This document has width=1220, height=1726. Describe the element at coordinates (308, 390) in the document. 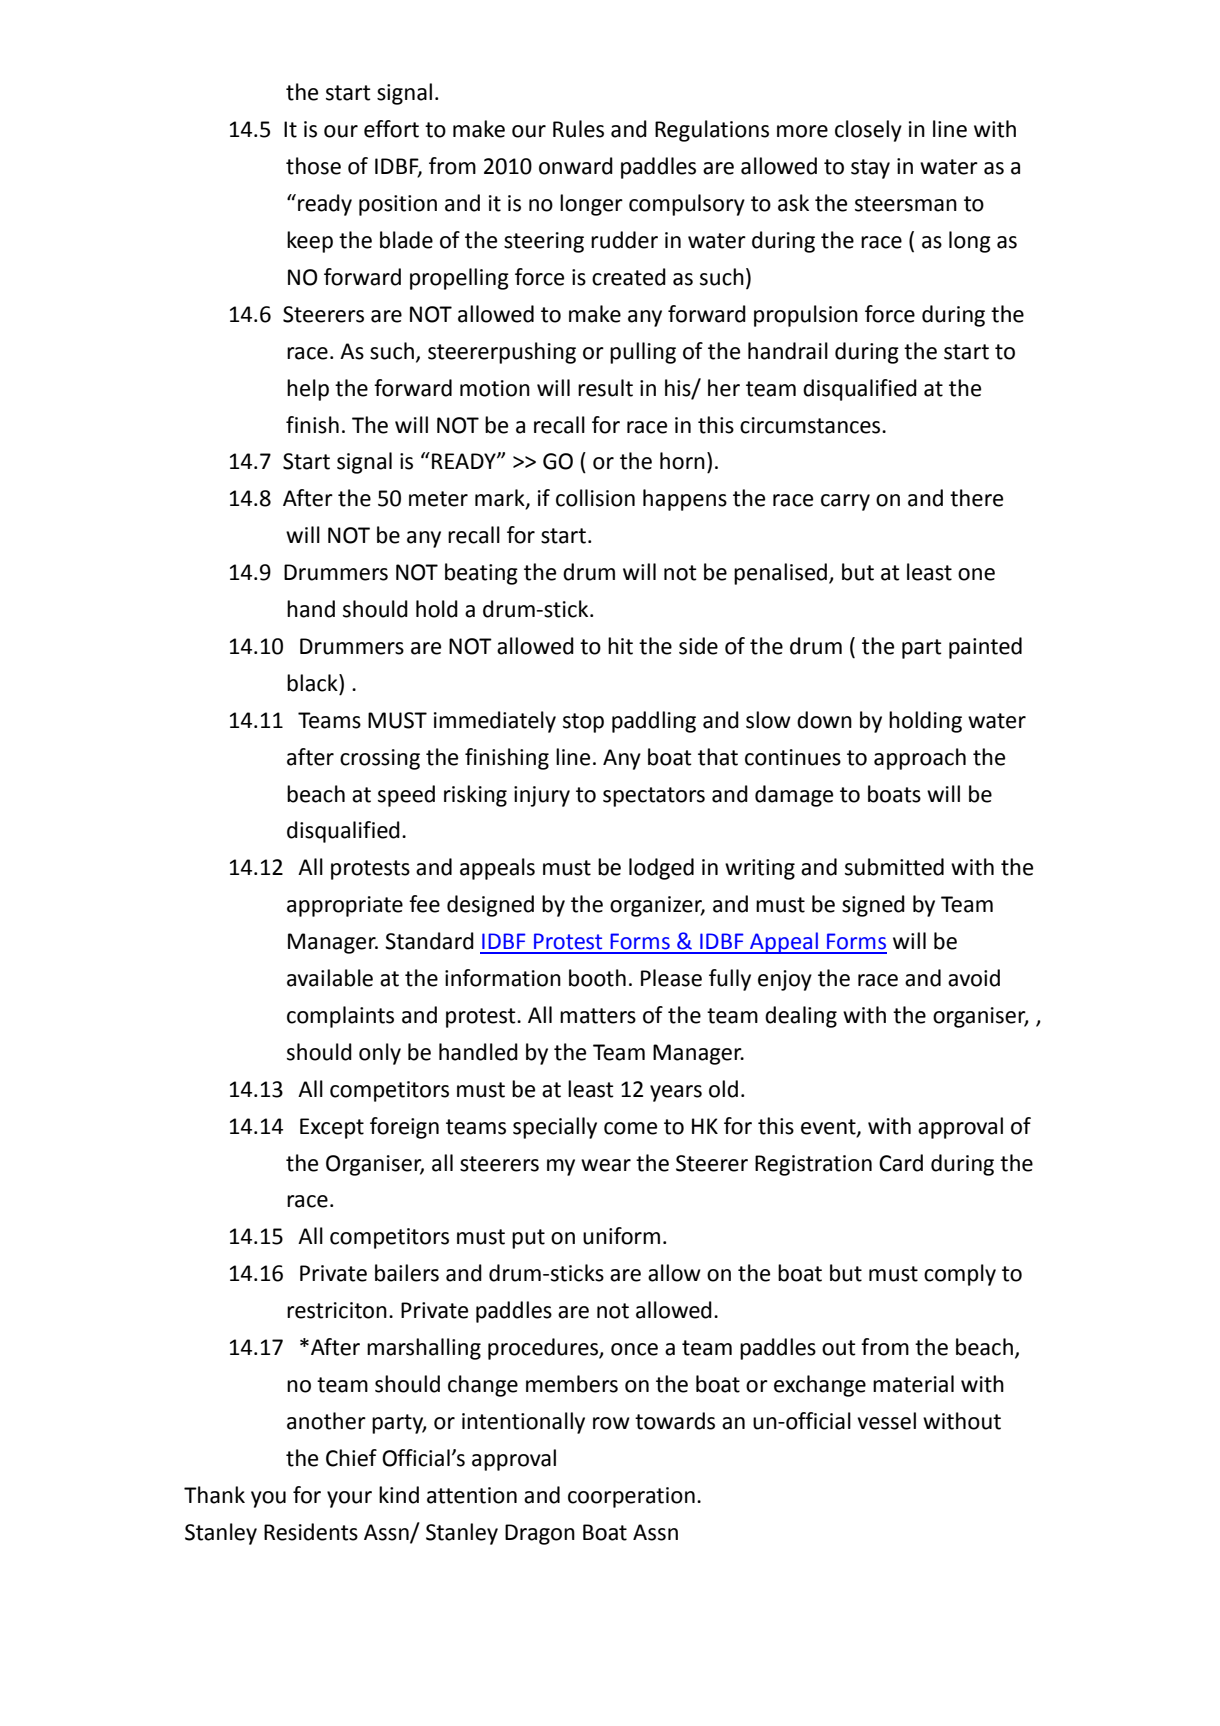

I see `help` at that location.
